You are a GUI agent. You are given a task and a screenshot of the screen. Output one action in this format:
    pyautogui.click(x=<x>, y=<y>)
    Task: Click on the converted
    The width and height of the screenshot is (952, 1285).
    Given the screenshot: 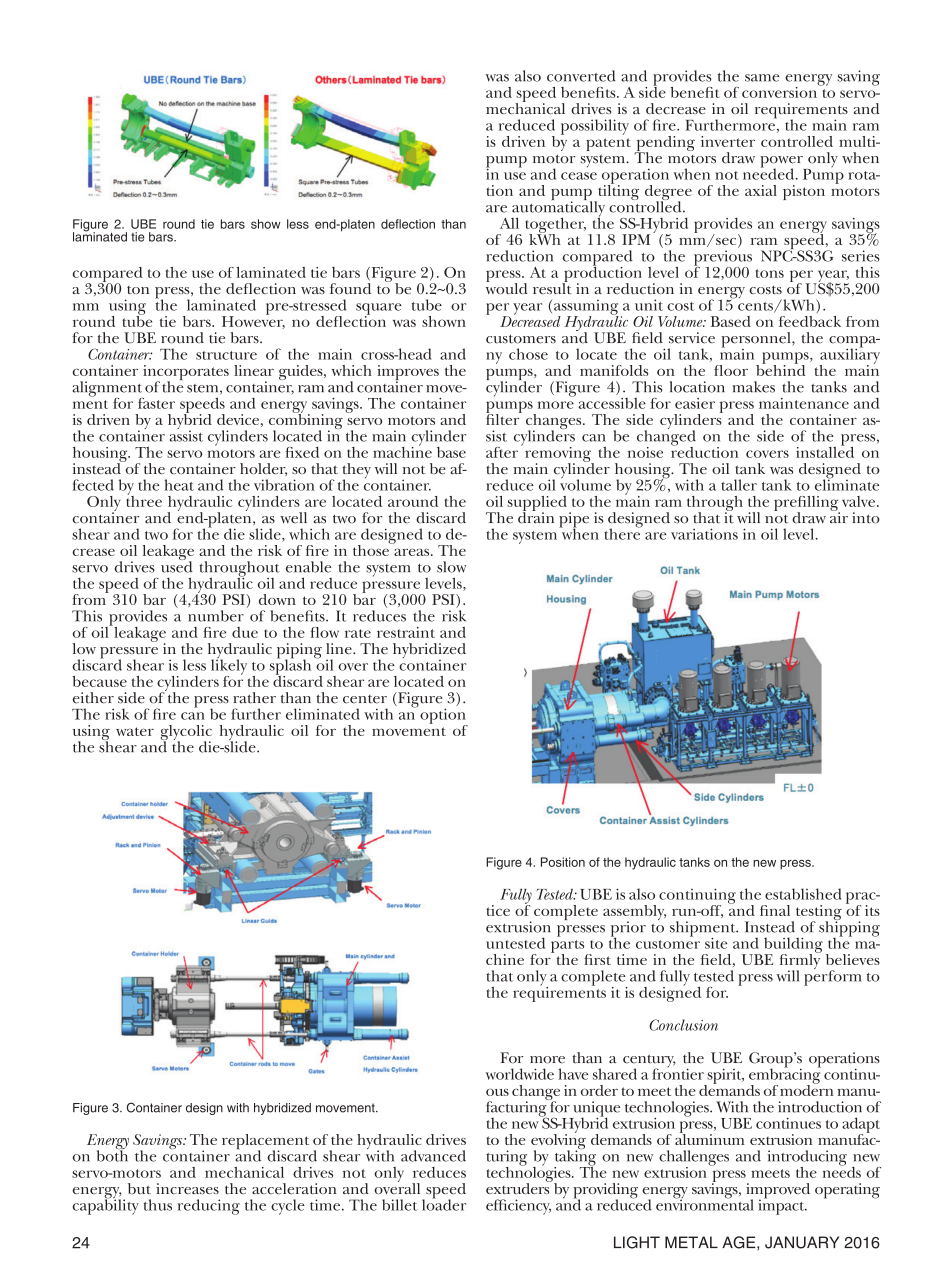 What is the action you would take?
    pyautogui.click(x=581, y=76)
